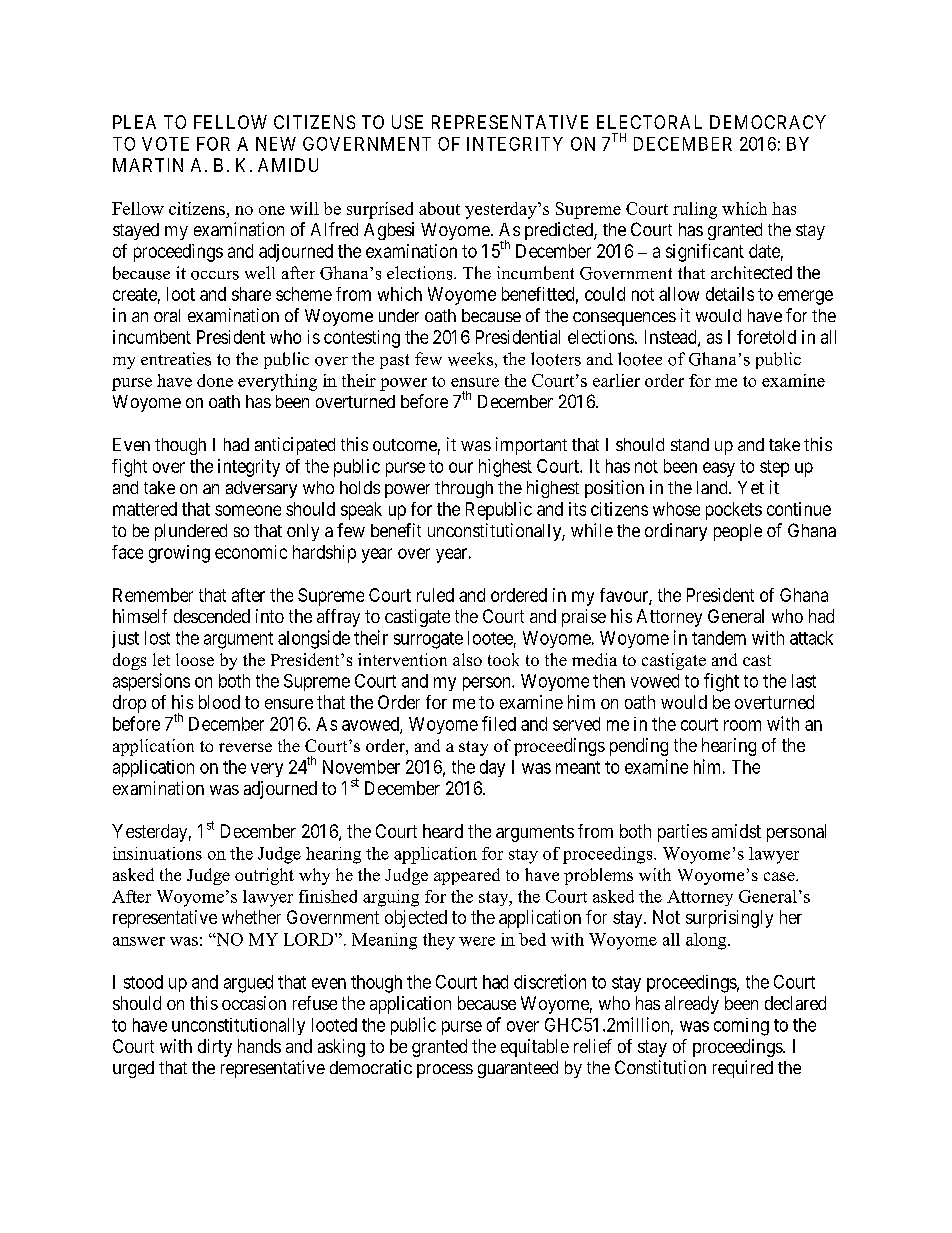 Image resolution: width=952 pixels, height=1233 pixels. I want to click on VOTE, so click(165, 144).
